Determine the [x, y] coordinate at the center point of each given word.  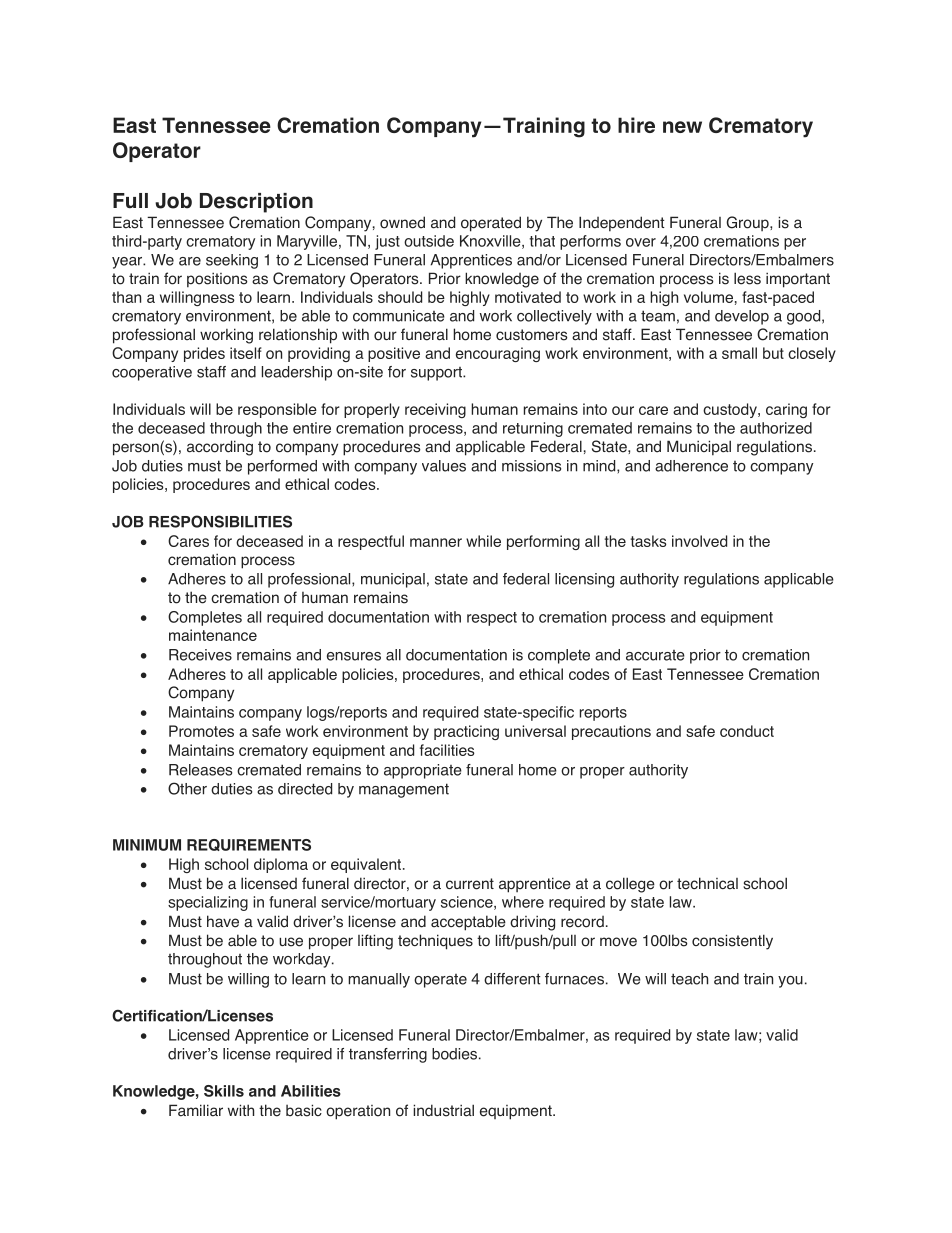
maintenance [213, 635]
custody [731, 410]
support [437, 374]
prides [204, 354]
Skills [224, 1091]
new [682, 127]
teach [689, 979]
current [470, 884]
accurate [655, 655]
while [483, 541]
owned [402, 222]
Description [256, 203]
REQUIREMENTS [249, 845]
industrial [443, 1110]
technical [707, 883]
